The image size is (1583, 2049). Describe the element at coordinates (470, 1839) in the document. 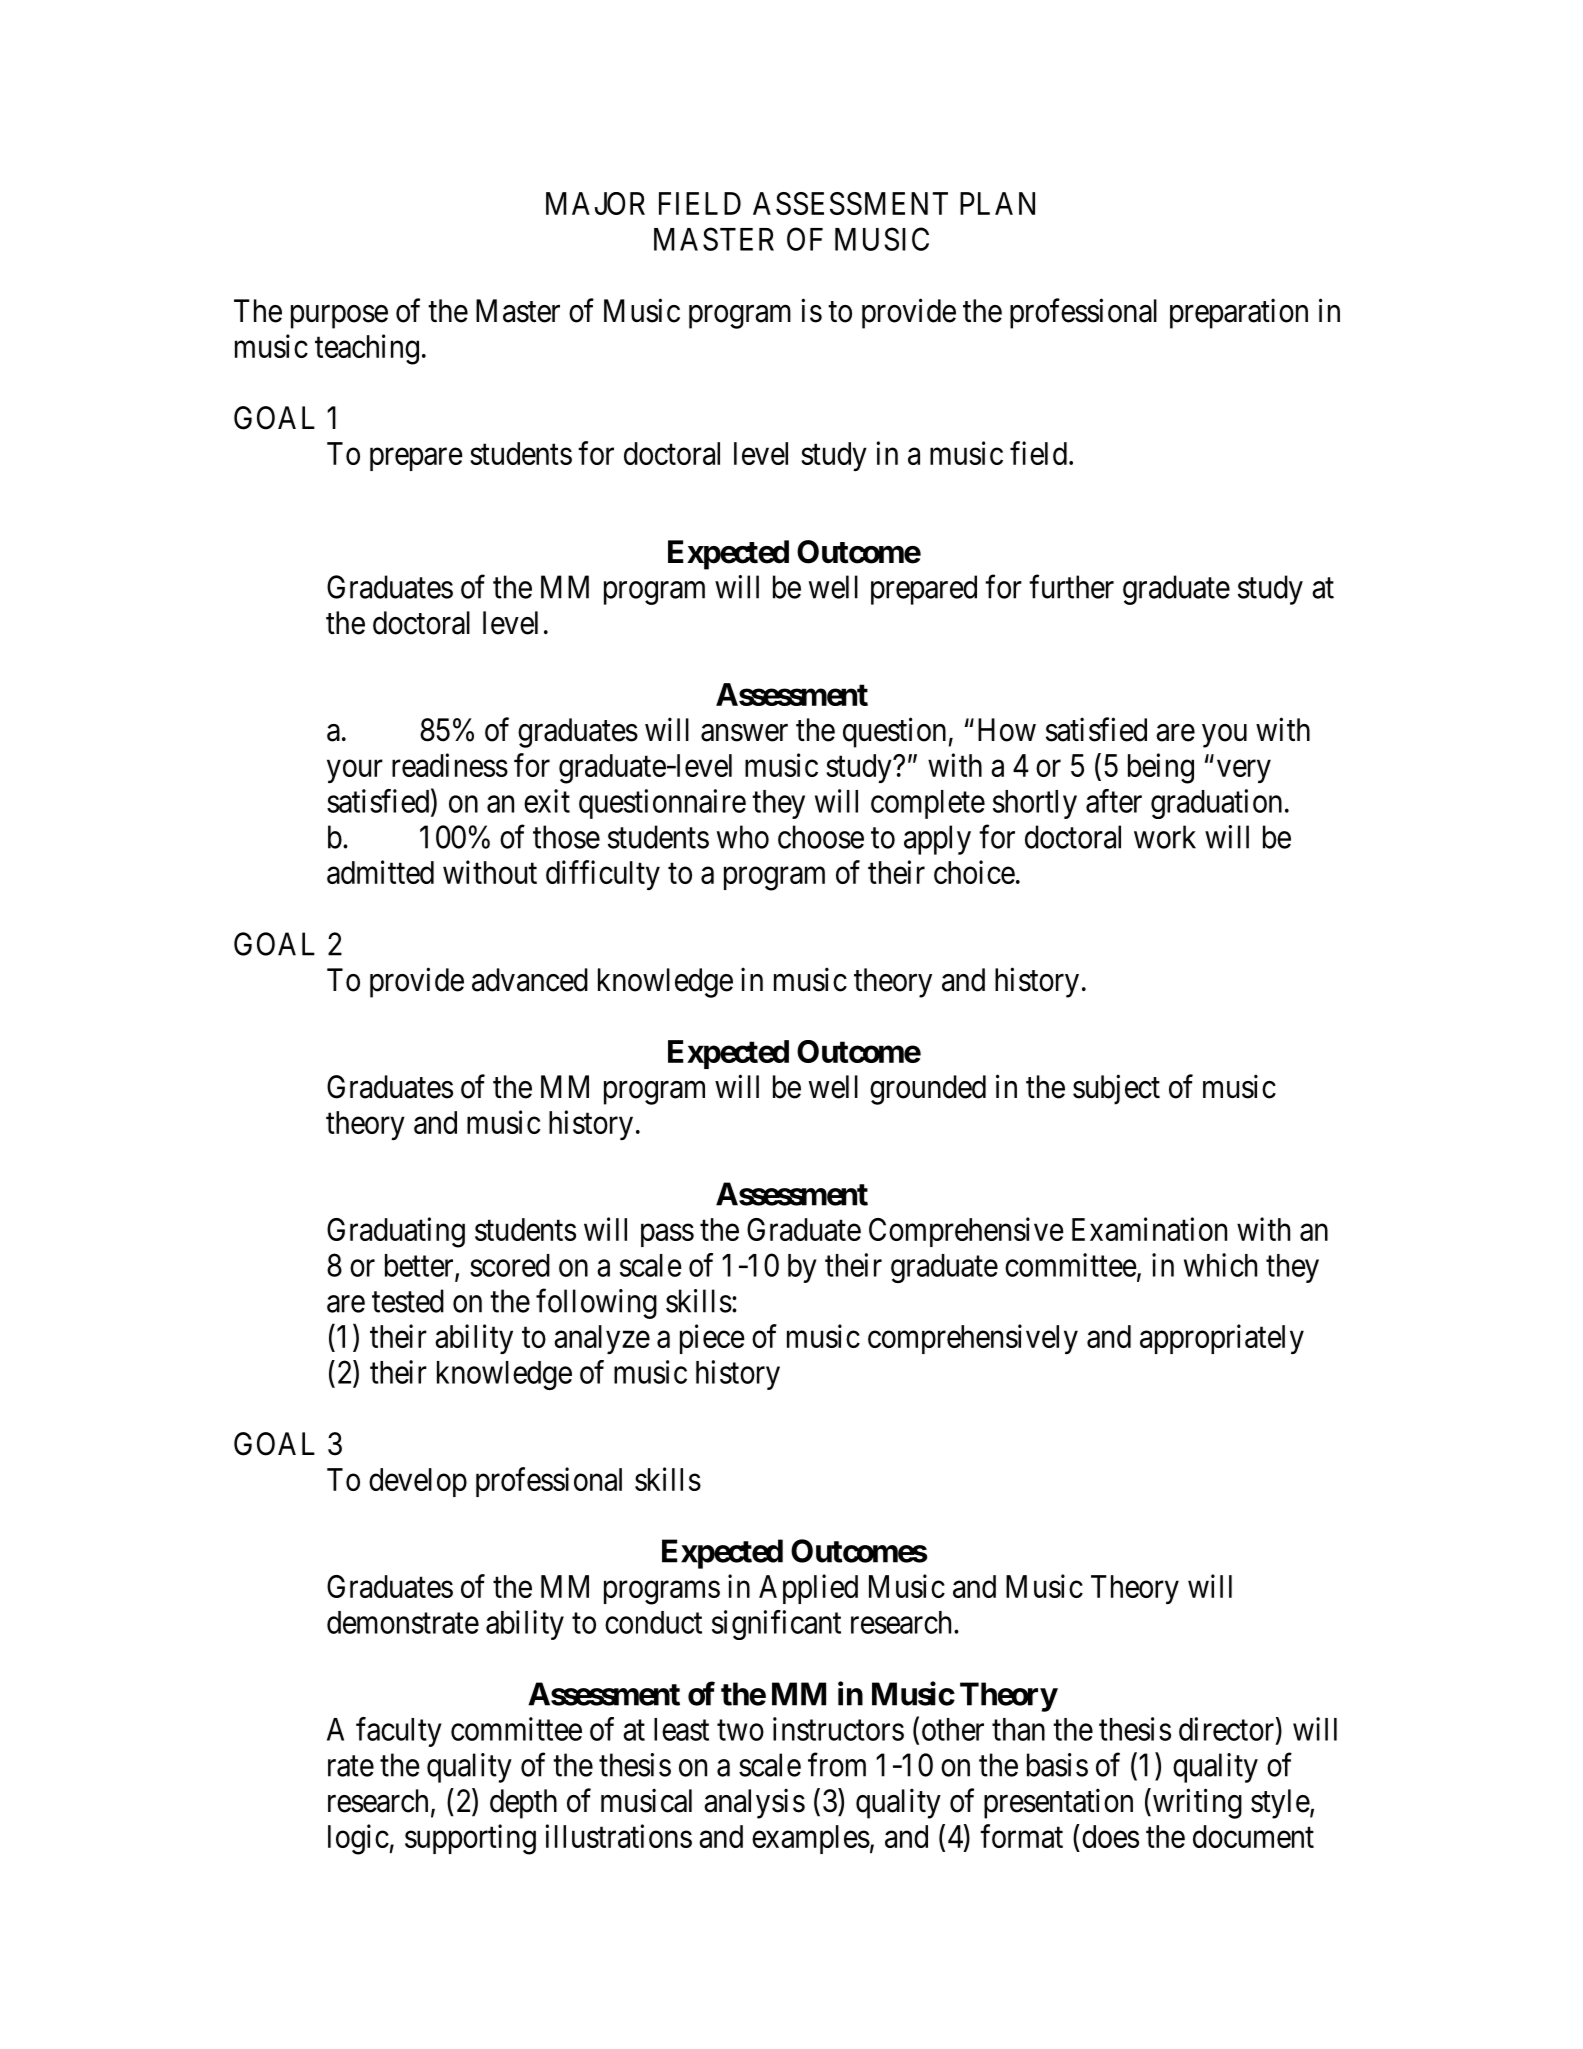

I see `supporting` at that location.
